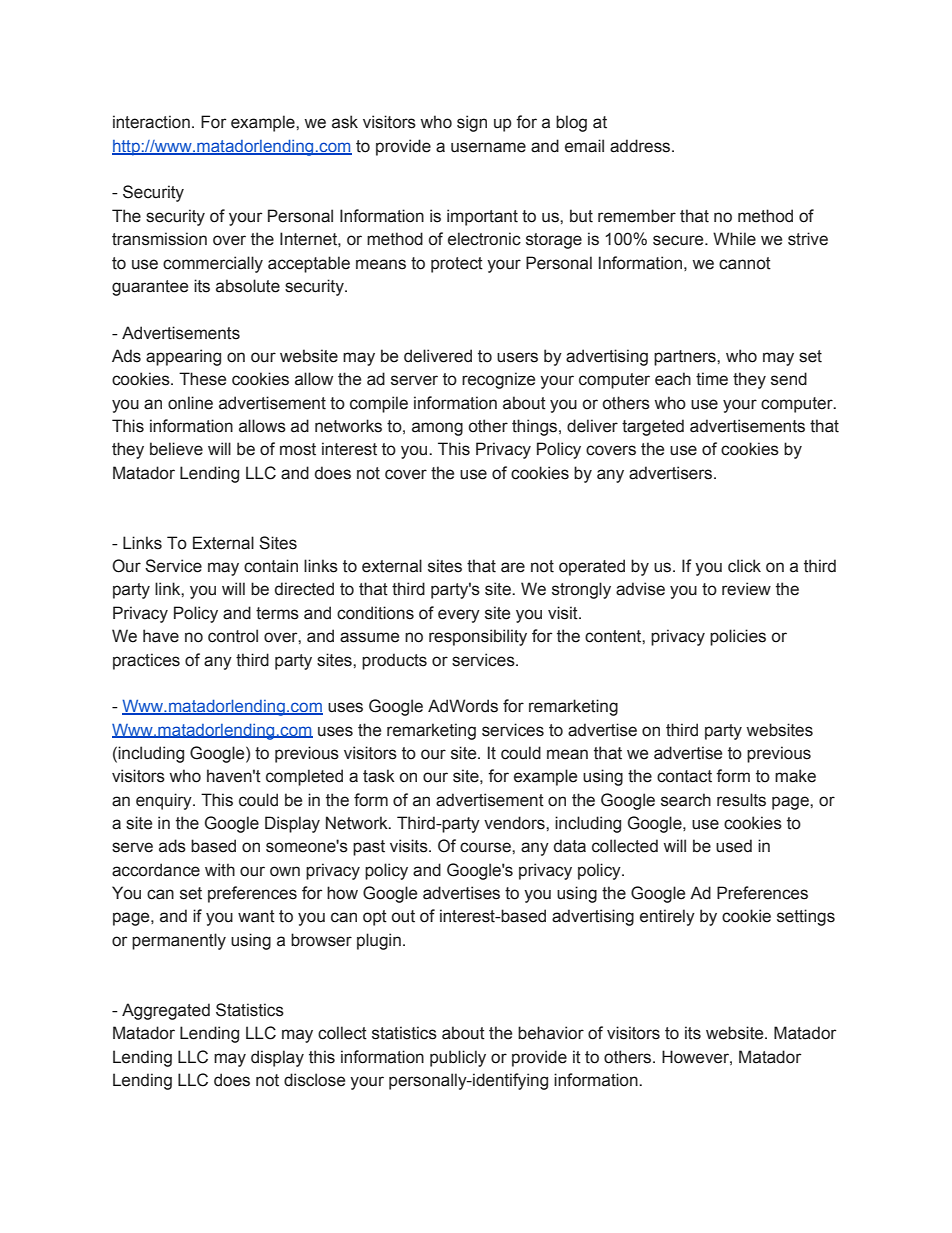 Image resolution: width=952 pixels, height=1233 pixels. Describe the element at coordinates (166, 1011) in the screenshot. I see `Aggregated` at that location.
